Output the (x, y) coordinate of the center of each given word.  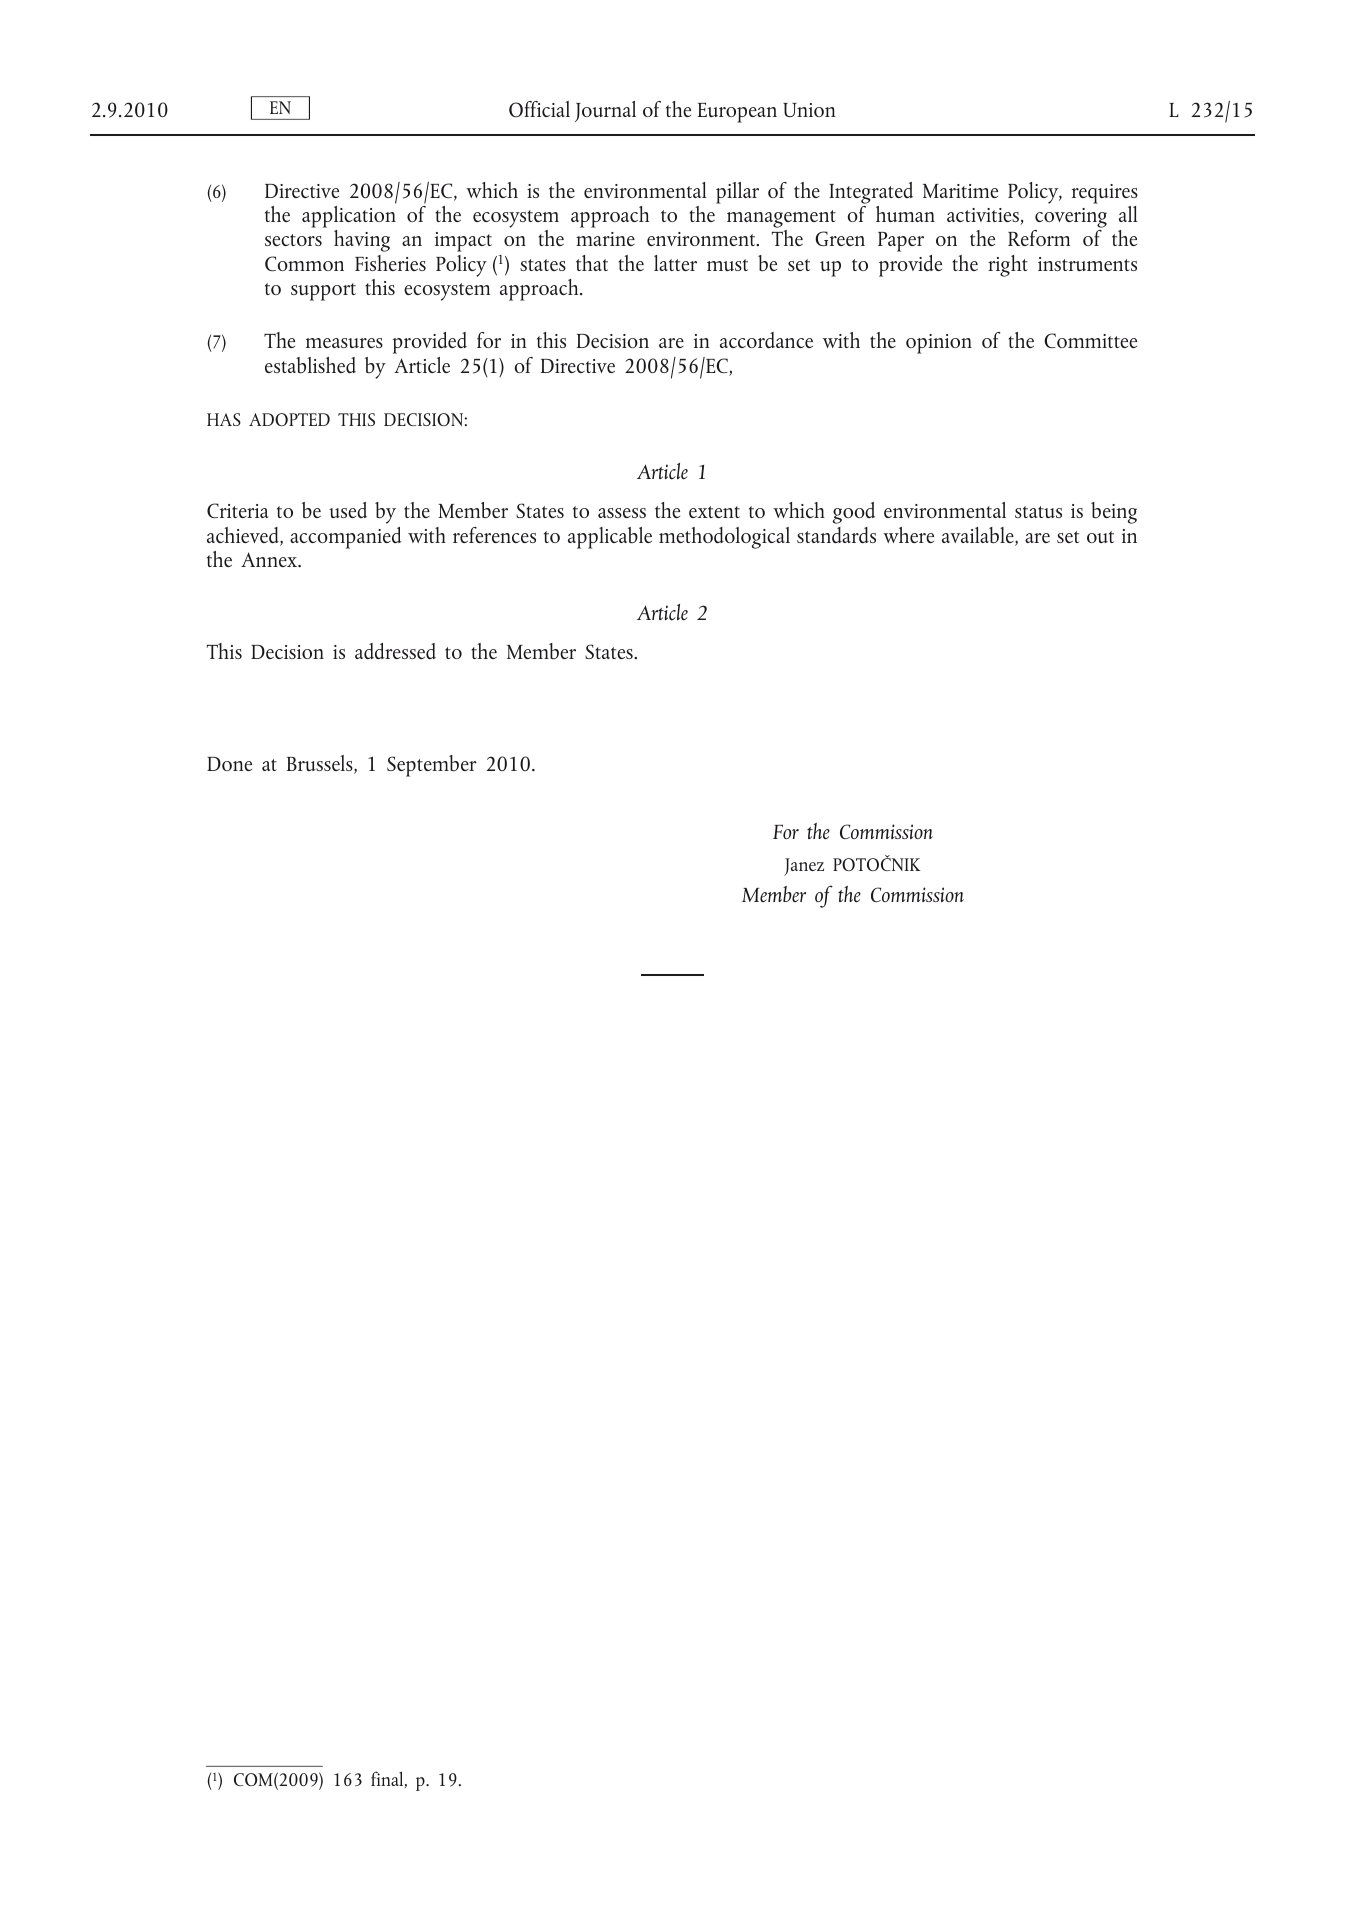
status (1038, 512)
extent (714, 512)
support (323, 292)
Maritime (960, 191)
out (1100, 537)
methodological (724, 538)
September (432, 766)
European (737, 113)
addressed (395, 651)
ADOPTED (289, 419)
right (1008, 266)
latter (675, 263)
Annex (270, 560)
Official (539, 109)
